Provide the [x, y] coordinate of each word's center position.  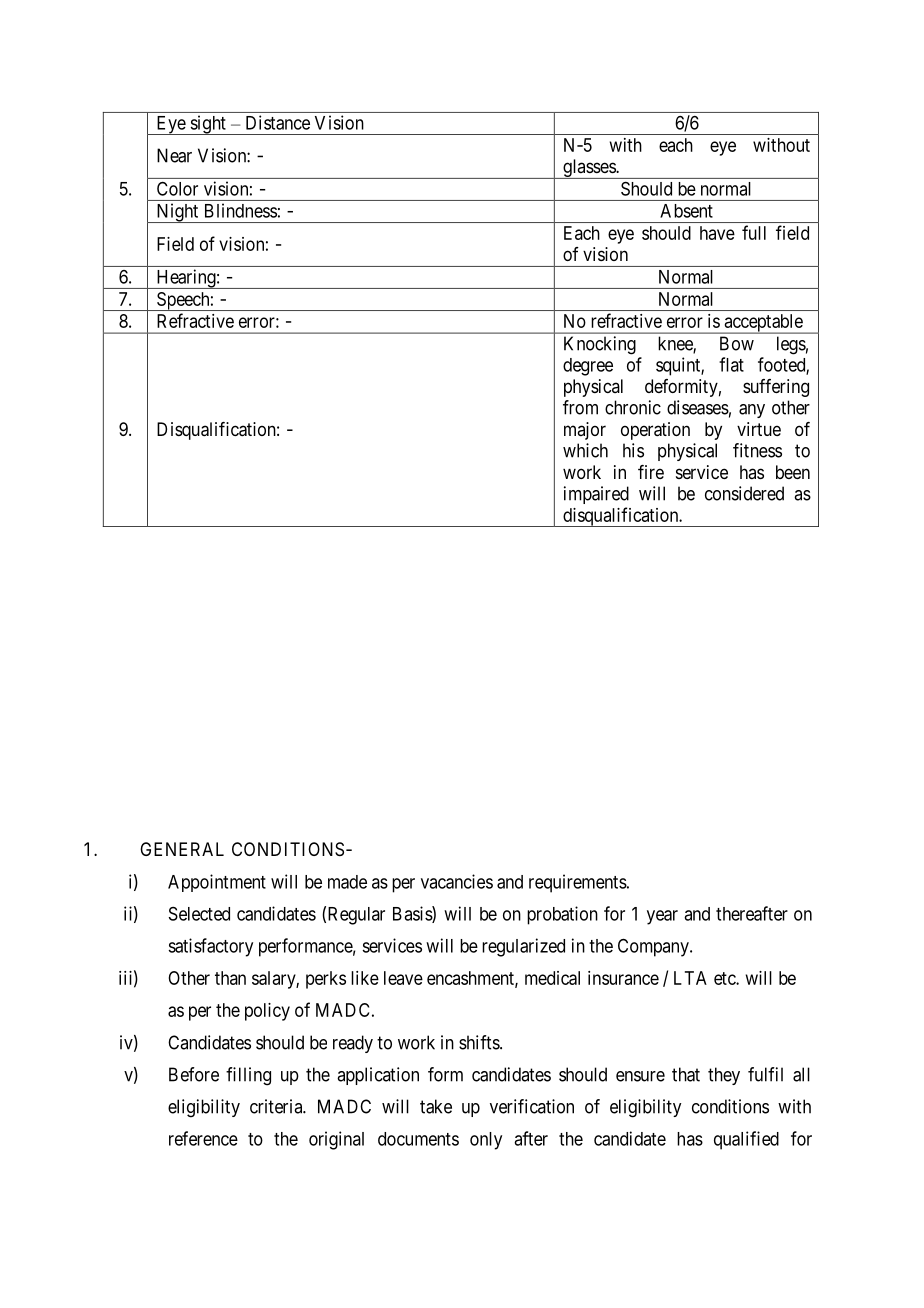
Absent [686, 211]
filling [248, 1076]
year [662, 917]
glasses [589, 169]
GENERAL [182, 849]
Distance [278, 122]
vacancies [457, 881]
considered [744, 493]
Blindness [241, 210]
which [585, 450]
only [486, 1141]
